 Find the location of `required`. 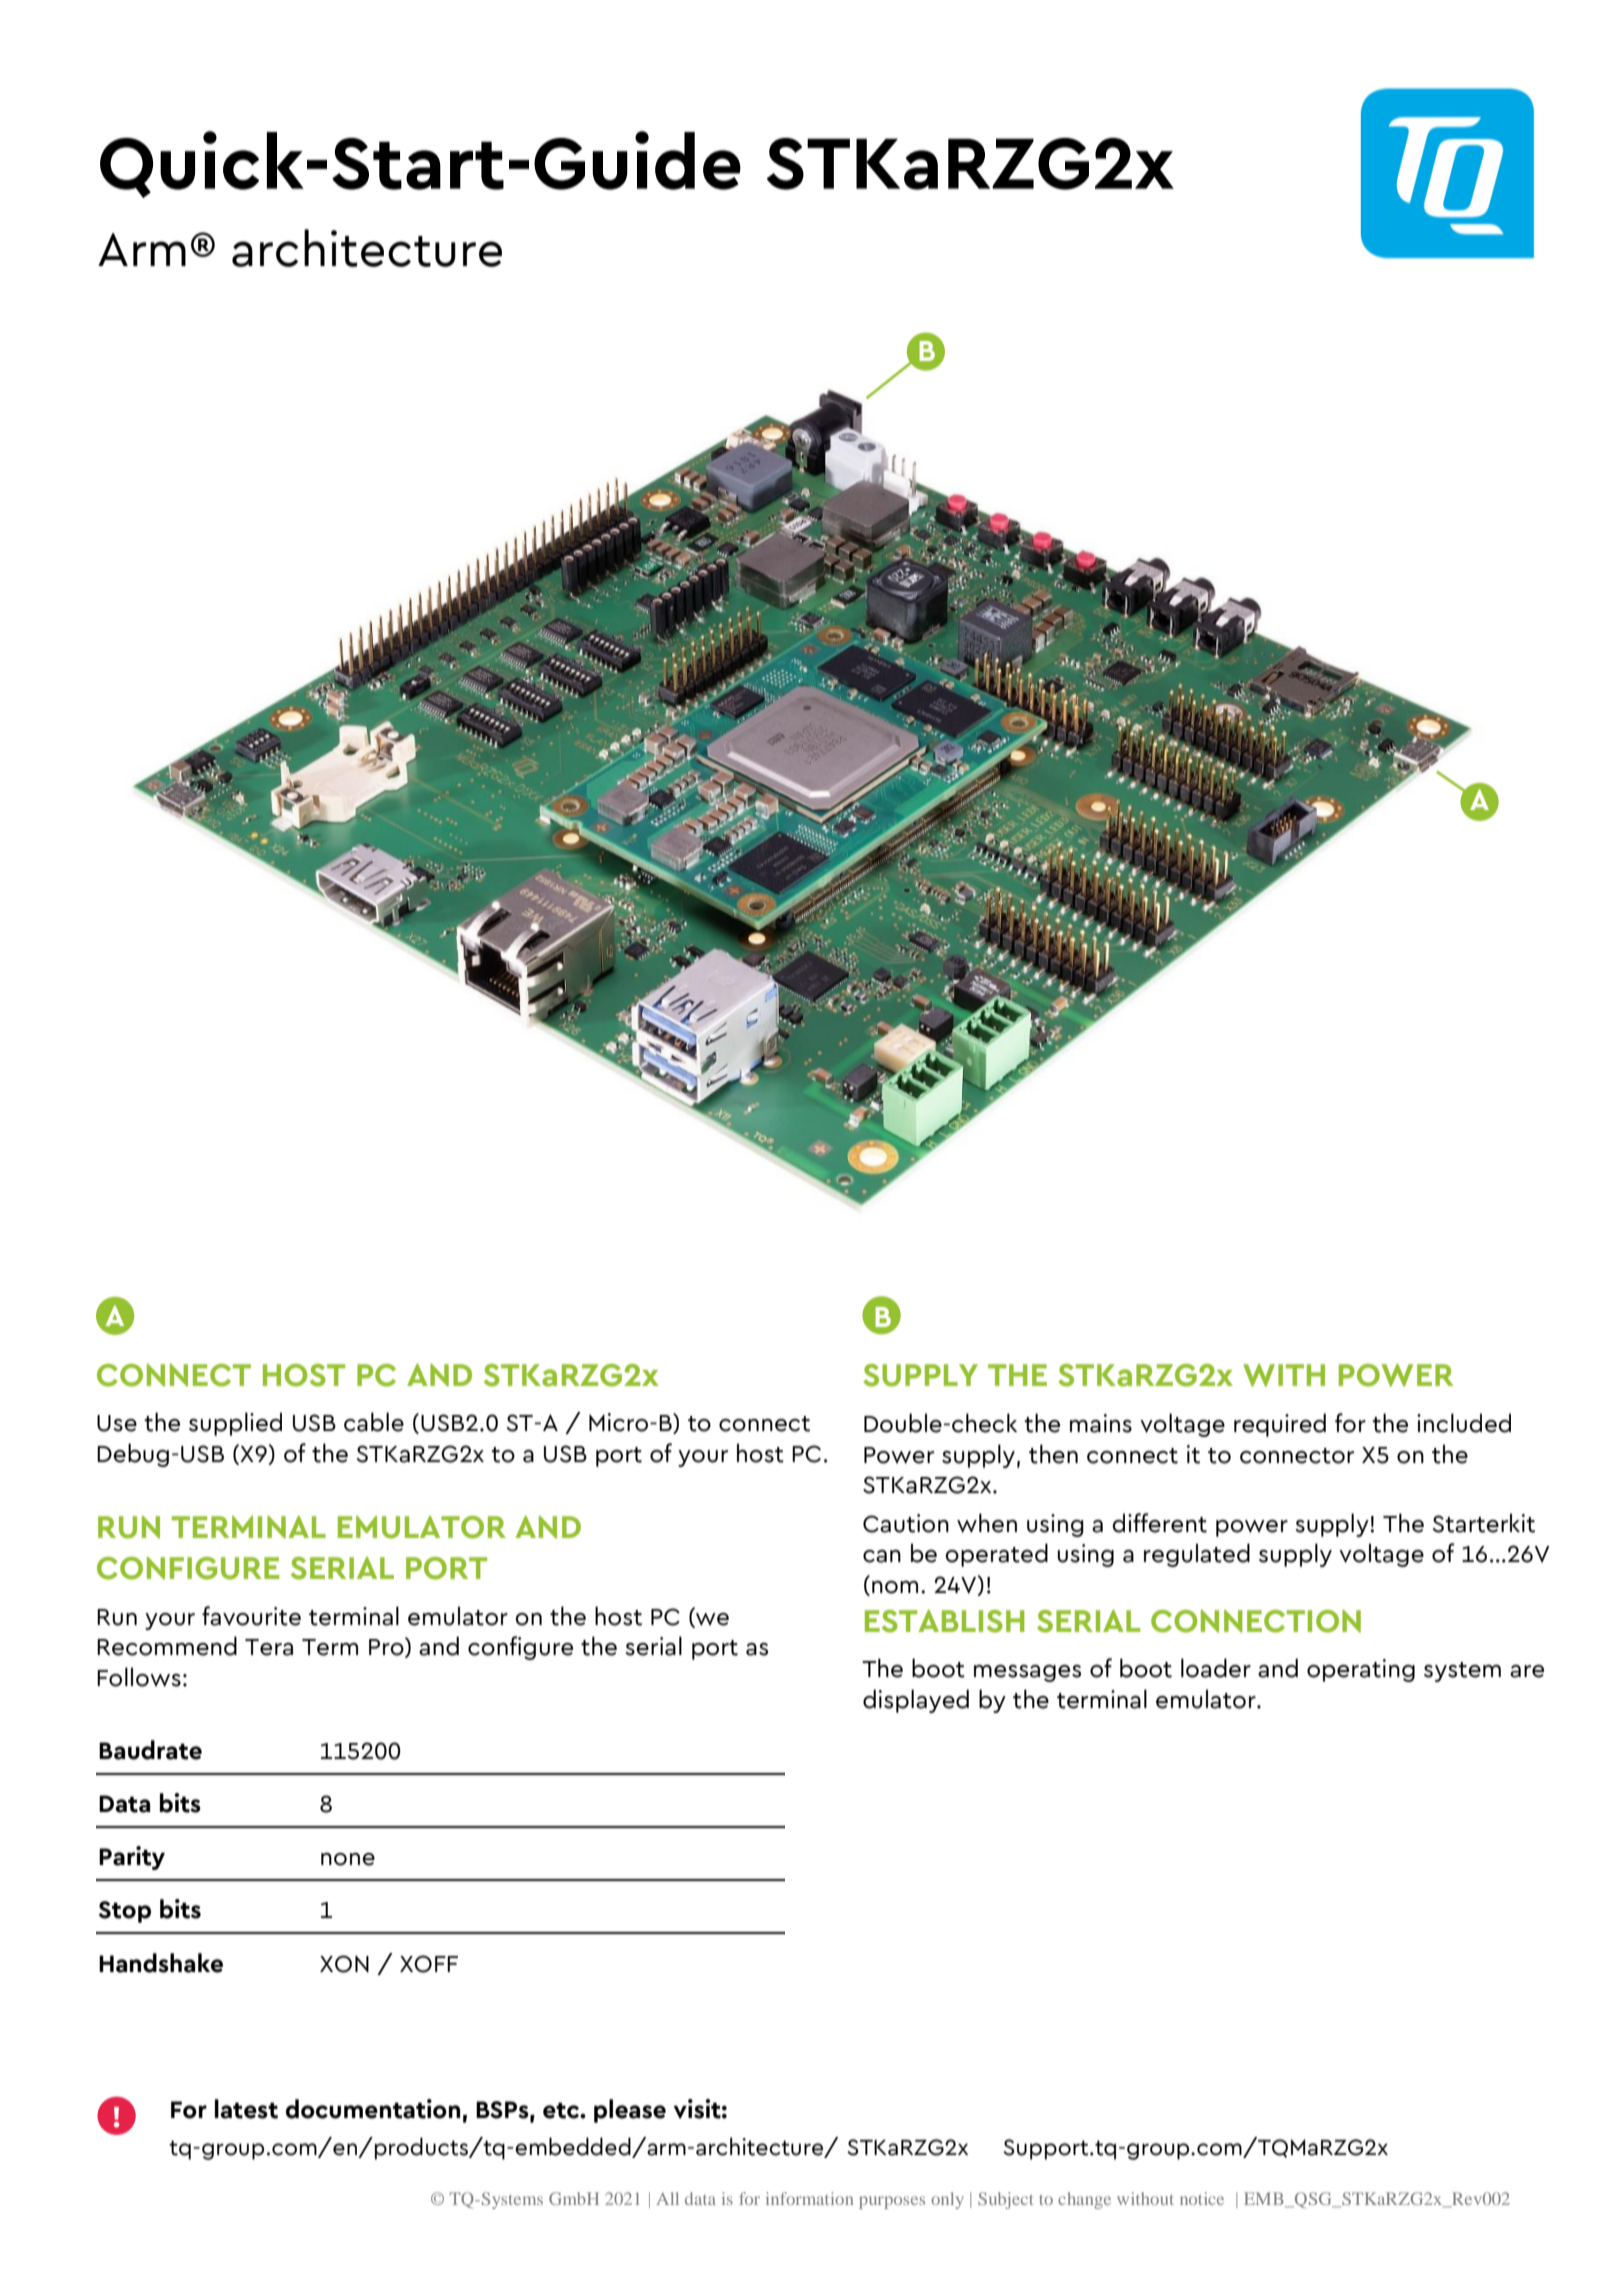

required is located at coordinates (1280, 1425).
